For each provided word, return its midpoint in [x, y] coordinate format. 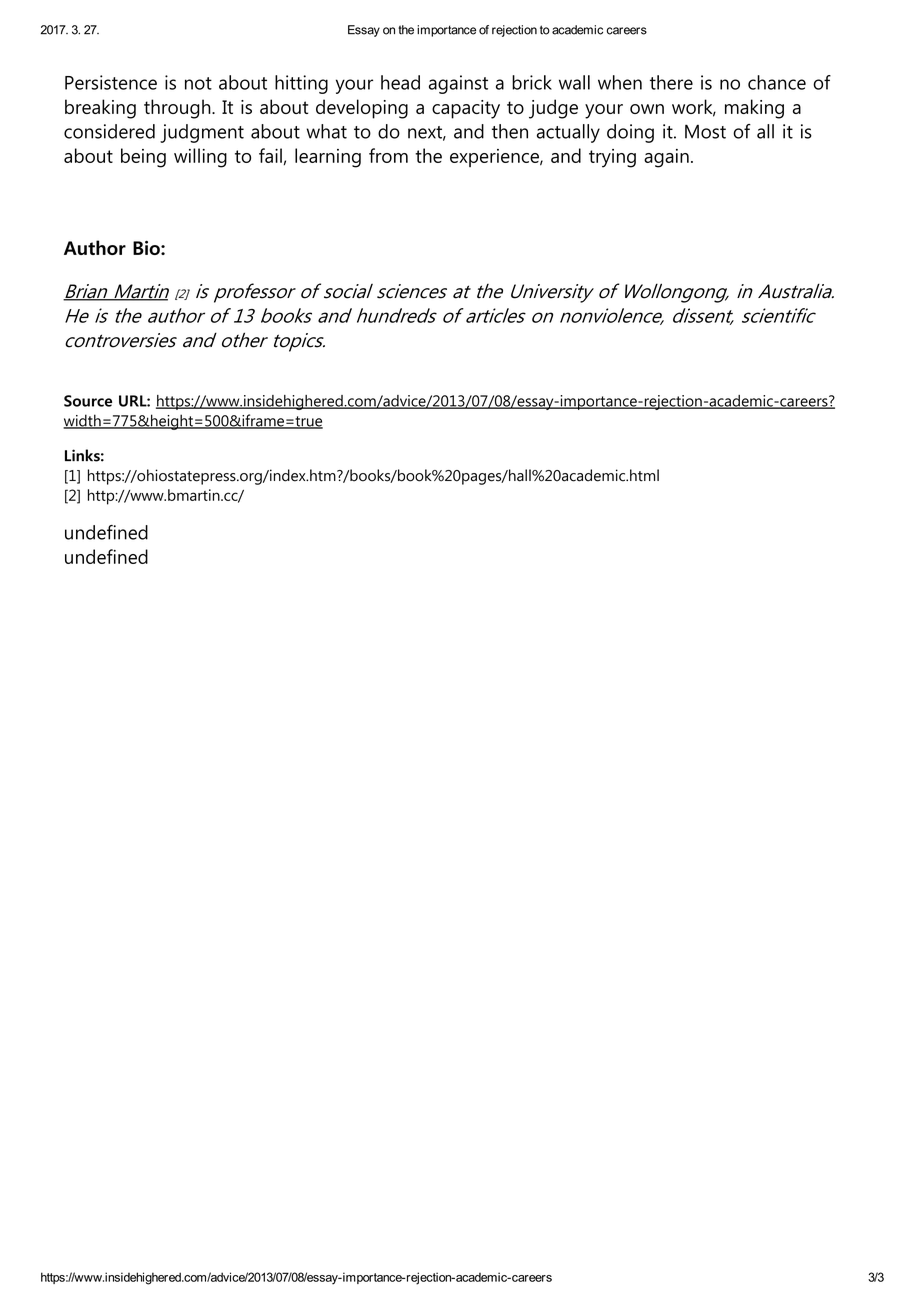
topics [299, 342]
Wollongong [677, 293]
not [198, 83]
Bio [147, 247]
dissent [703, 316]
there [671, 82]
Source [88, 401]
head [400, 82]
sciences [412, 291]
